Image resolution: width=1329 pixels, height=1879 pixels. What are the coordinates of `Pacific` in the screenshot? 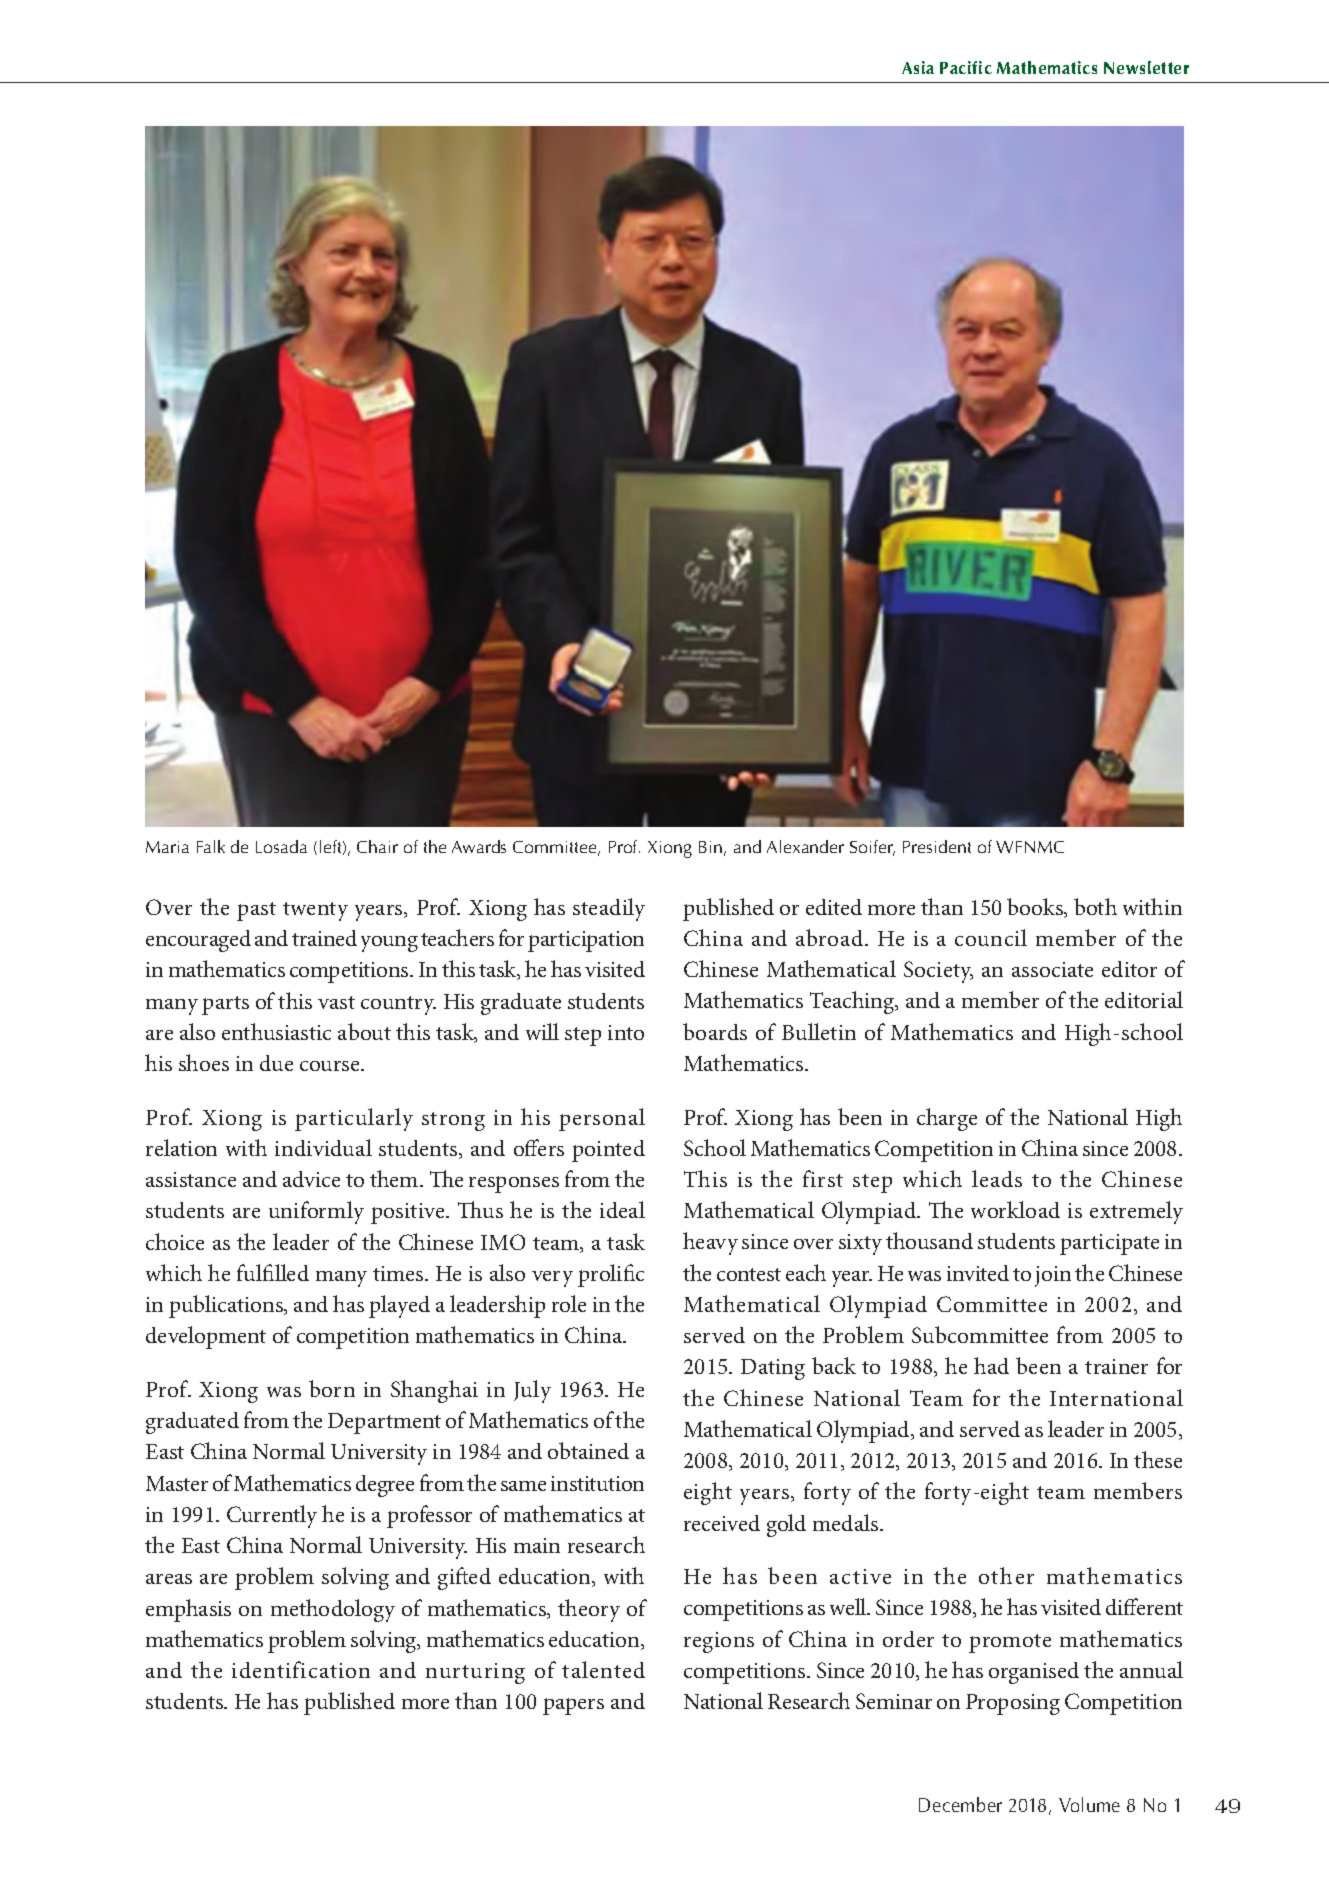 It's located at (966, 67).
